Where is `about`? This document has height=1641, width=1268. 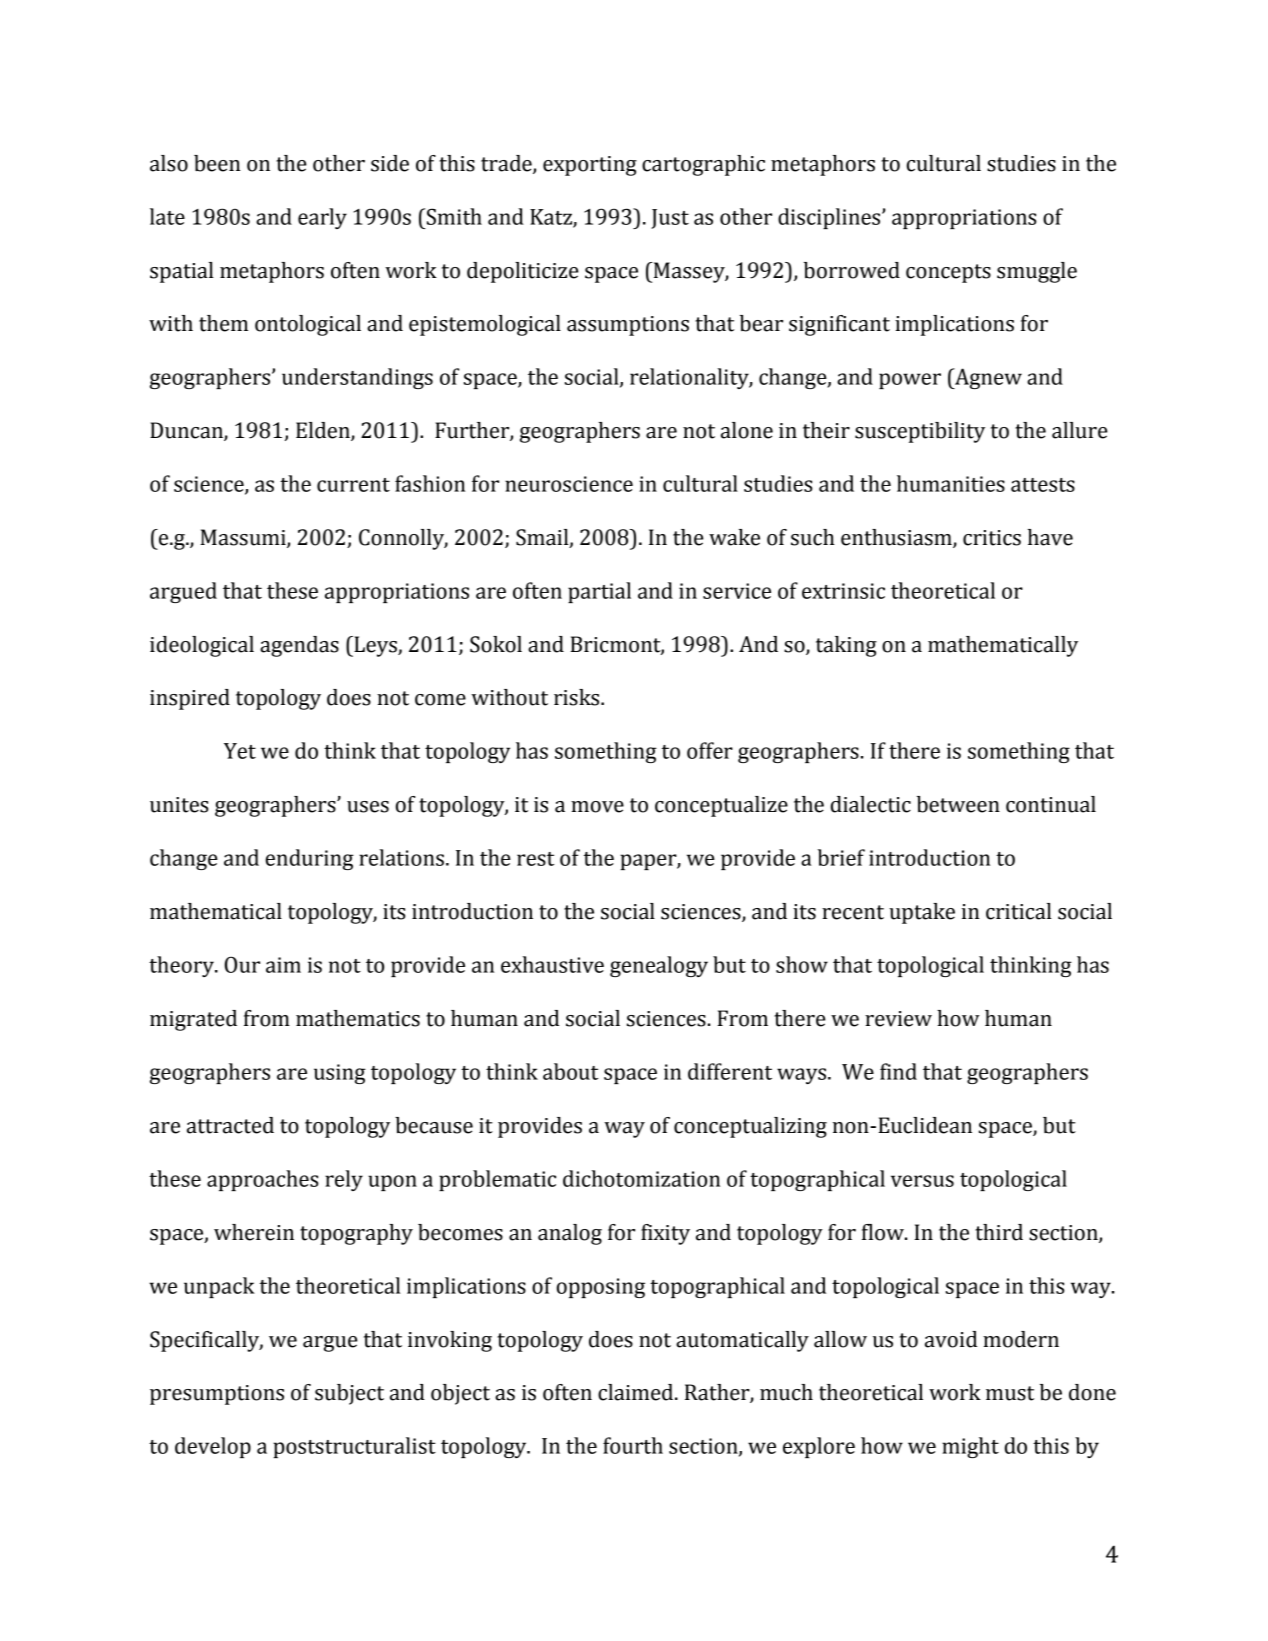 about is located at coordinates (570, 1071).
